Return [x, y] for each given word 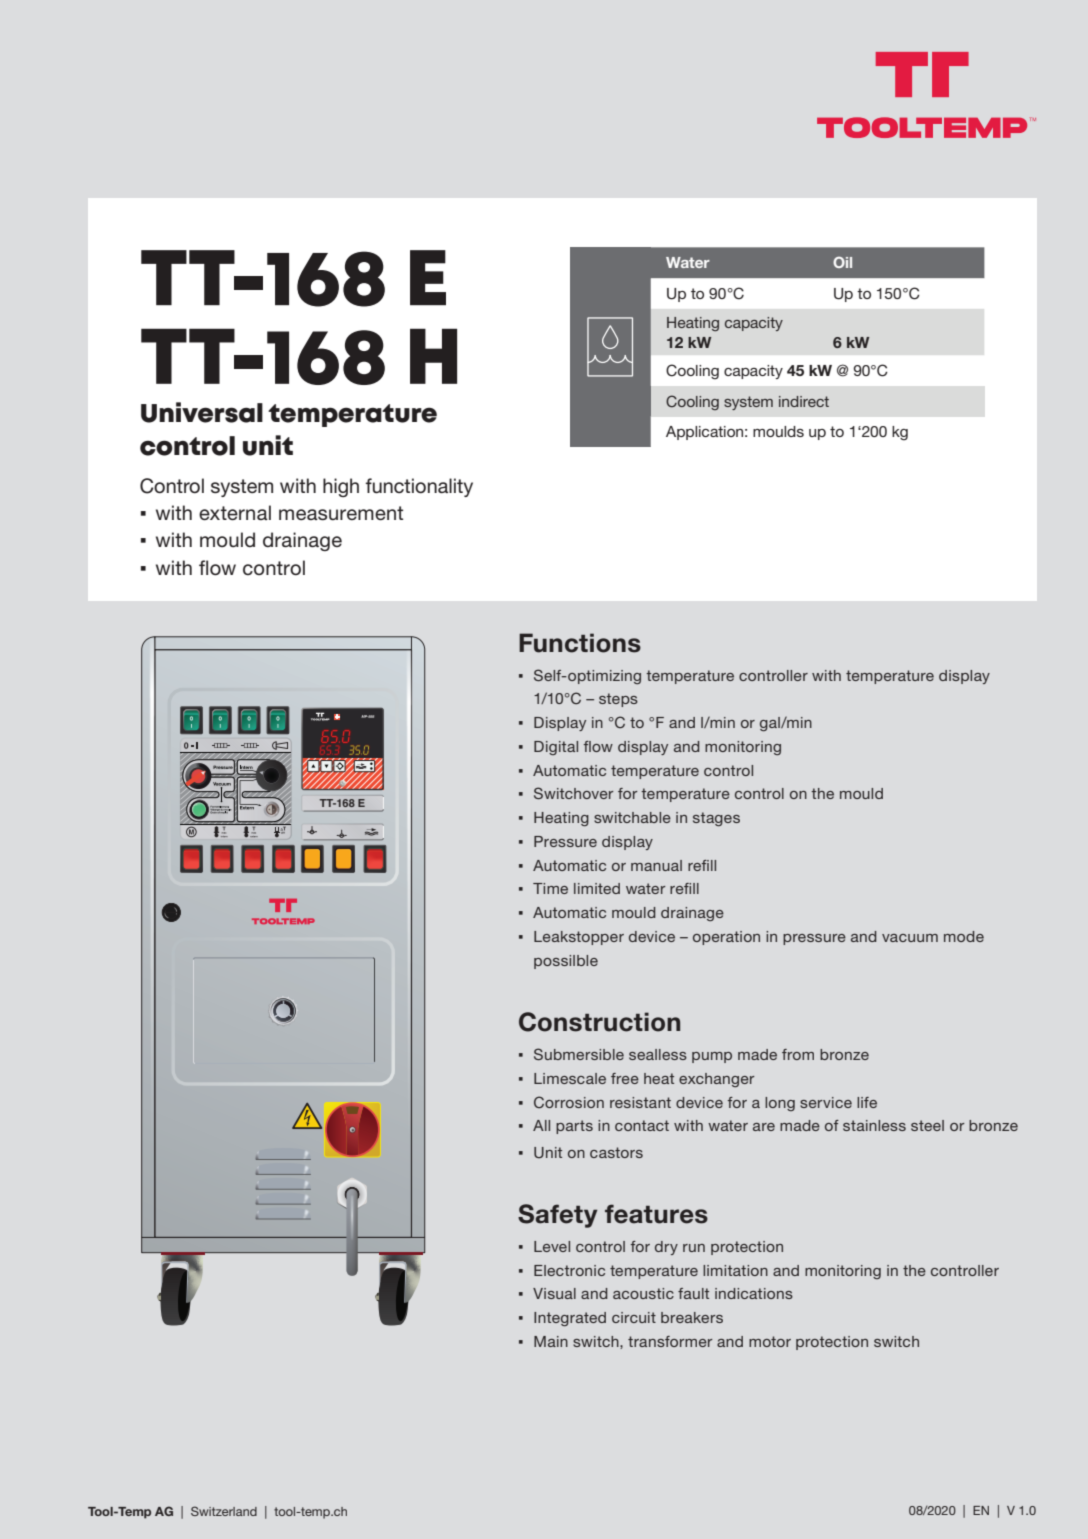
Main [551, 1341]
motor [770, 1341]
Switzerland [224, 1511]
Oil [842, 262]
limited [597, 888]
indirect [804, 401]
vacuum [910, 938]
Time [550, 888]
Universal [202, 412]
